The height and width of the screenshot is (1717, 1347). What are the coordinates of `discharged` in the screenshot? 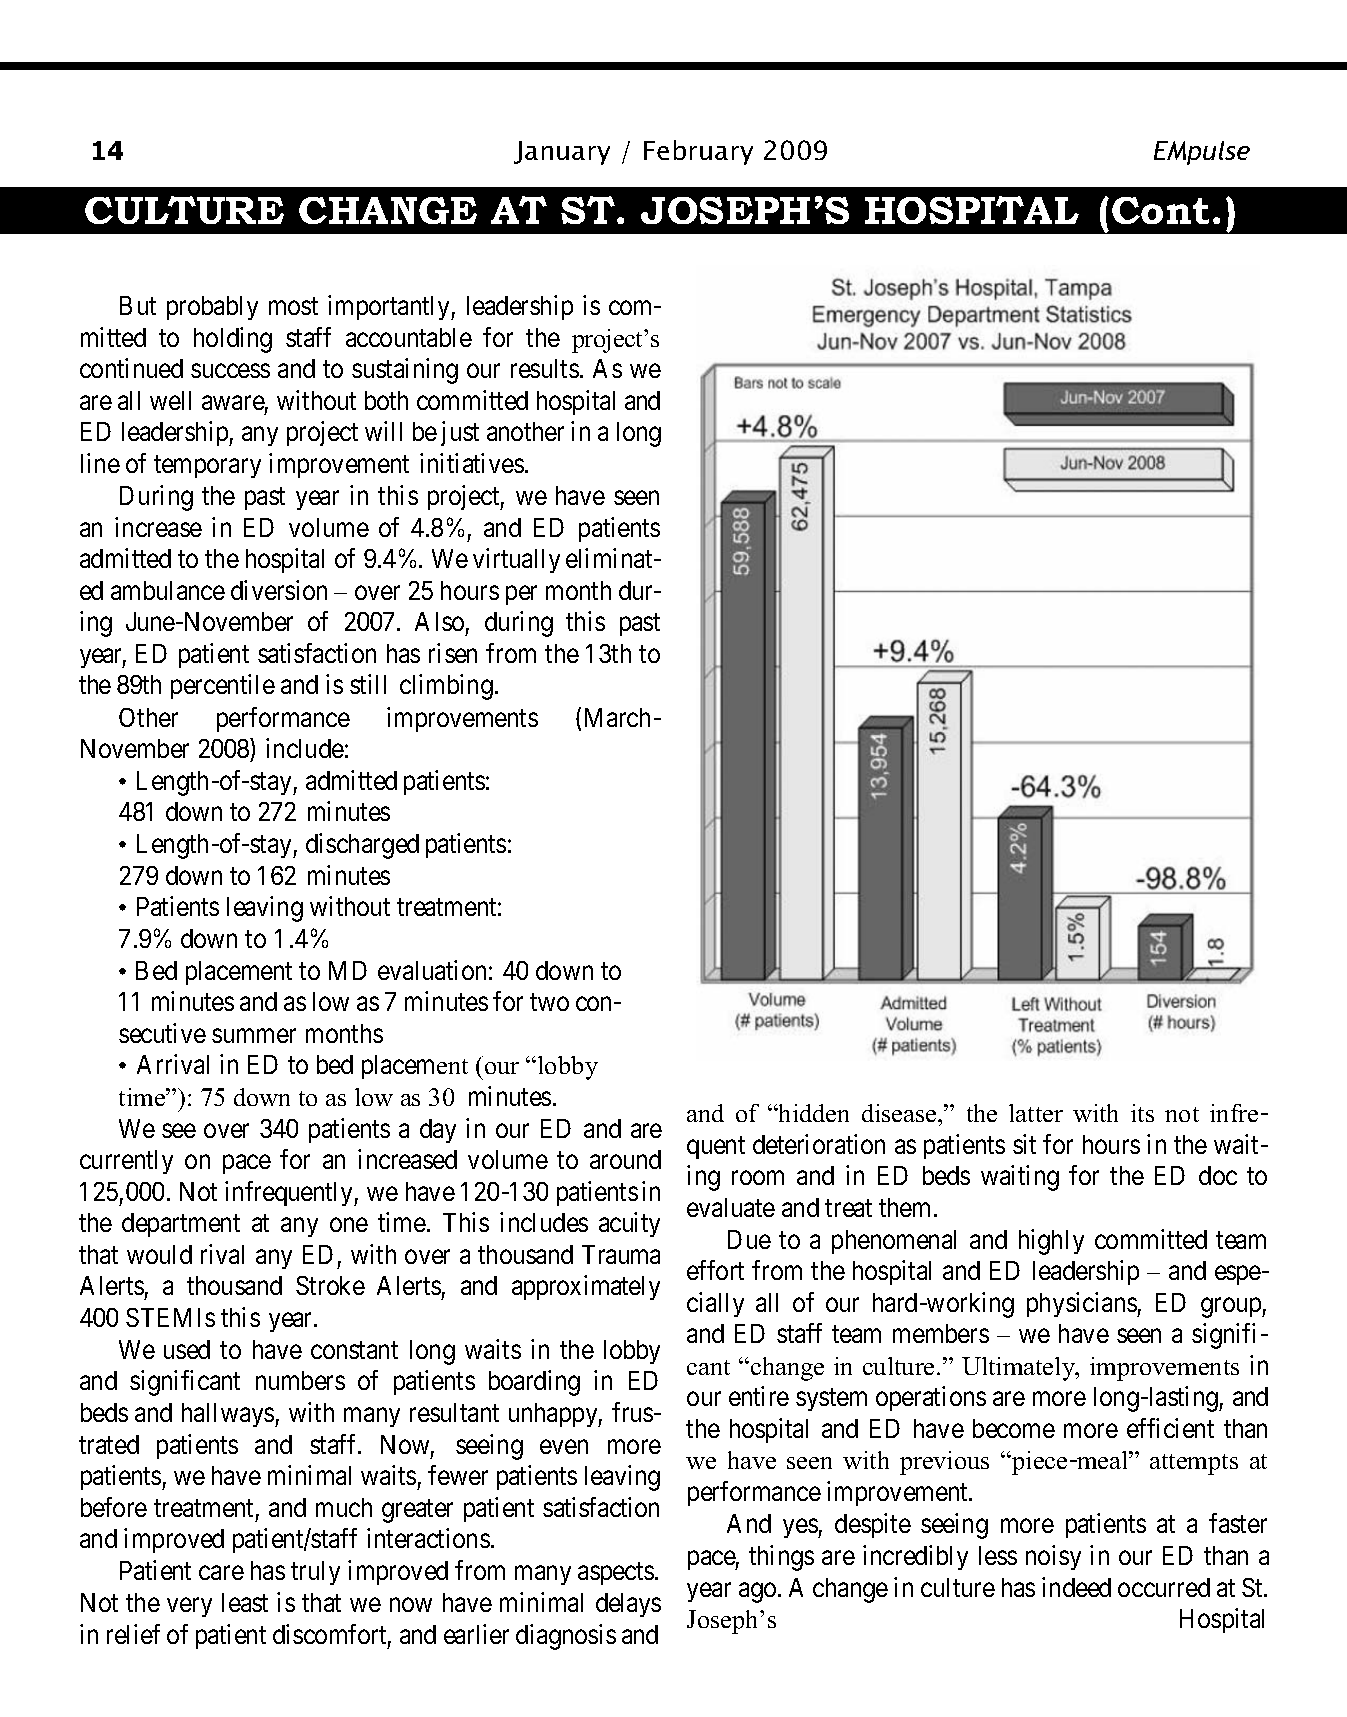 It's located at (362, 846).
